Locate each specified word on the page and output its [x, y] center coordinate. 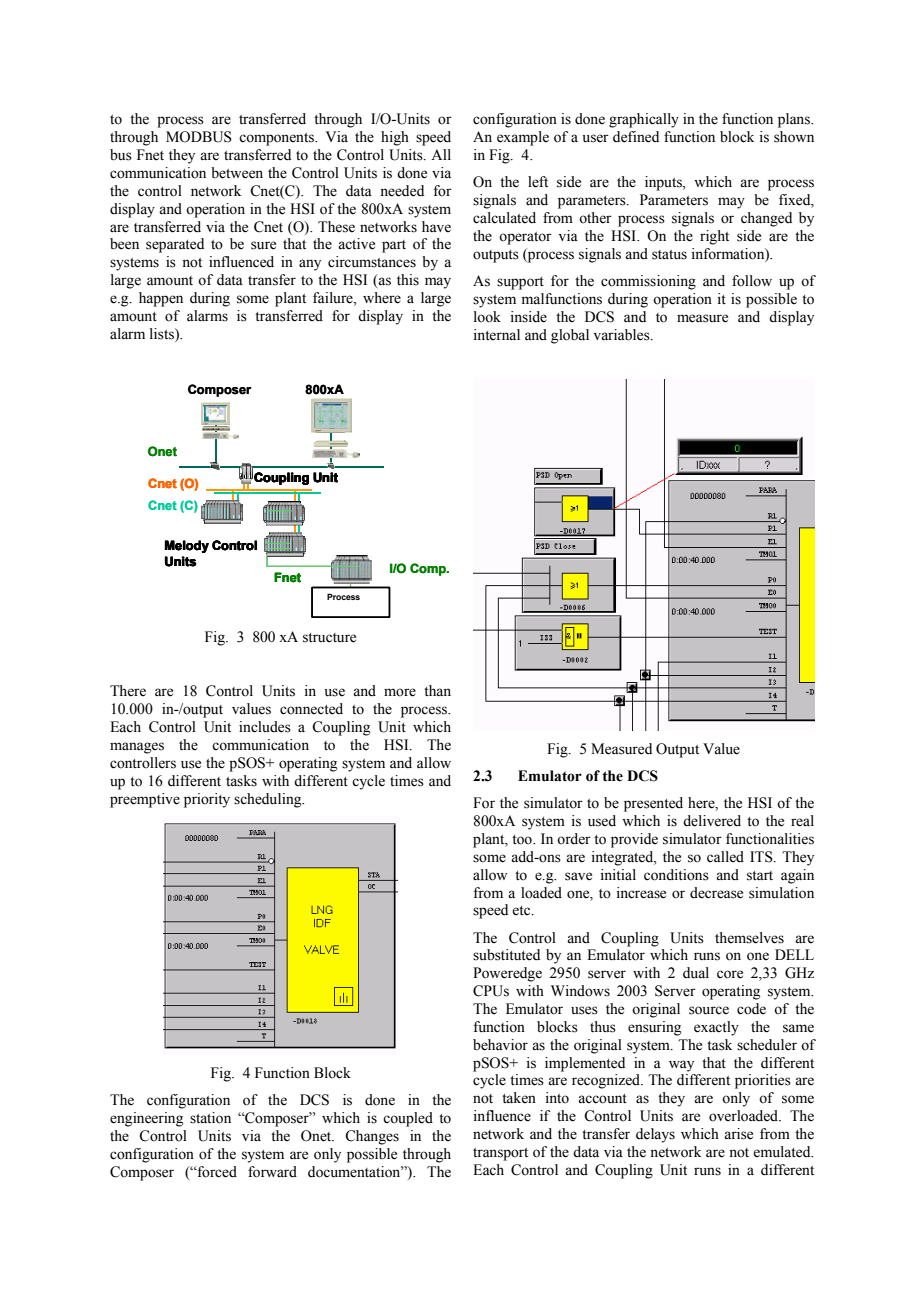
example [523, 138]
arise [738, 1134]
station [210, 1118]
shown [794, 137]
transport [500, 1154]
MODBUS [199, 137]
